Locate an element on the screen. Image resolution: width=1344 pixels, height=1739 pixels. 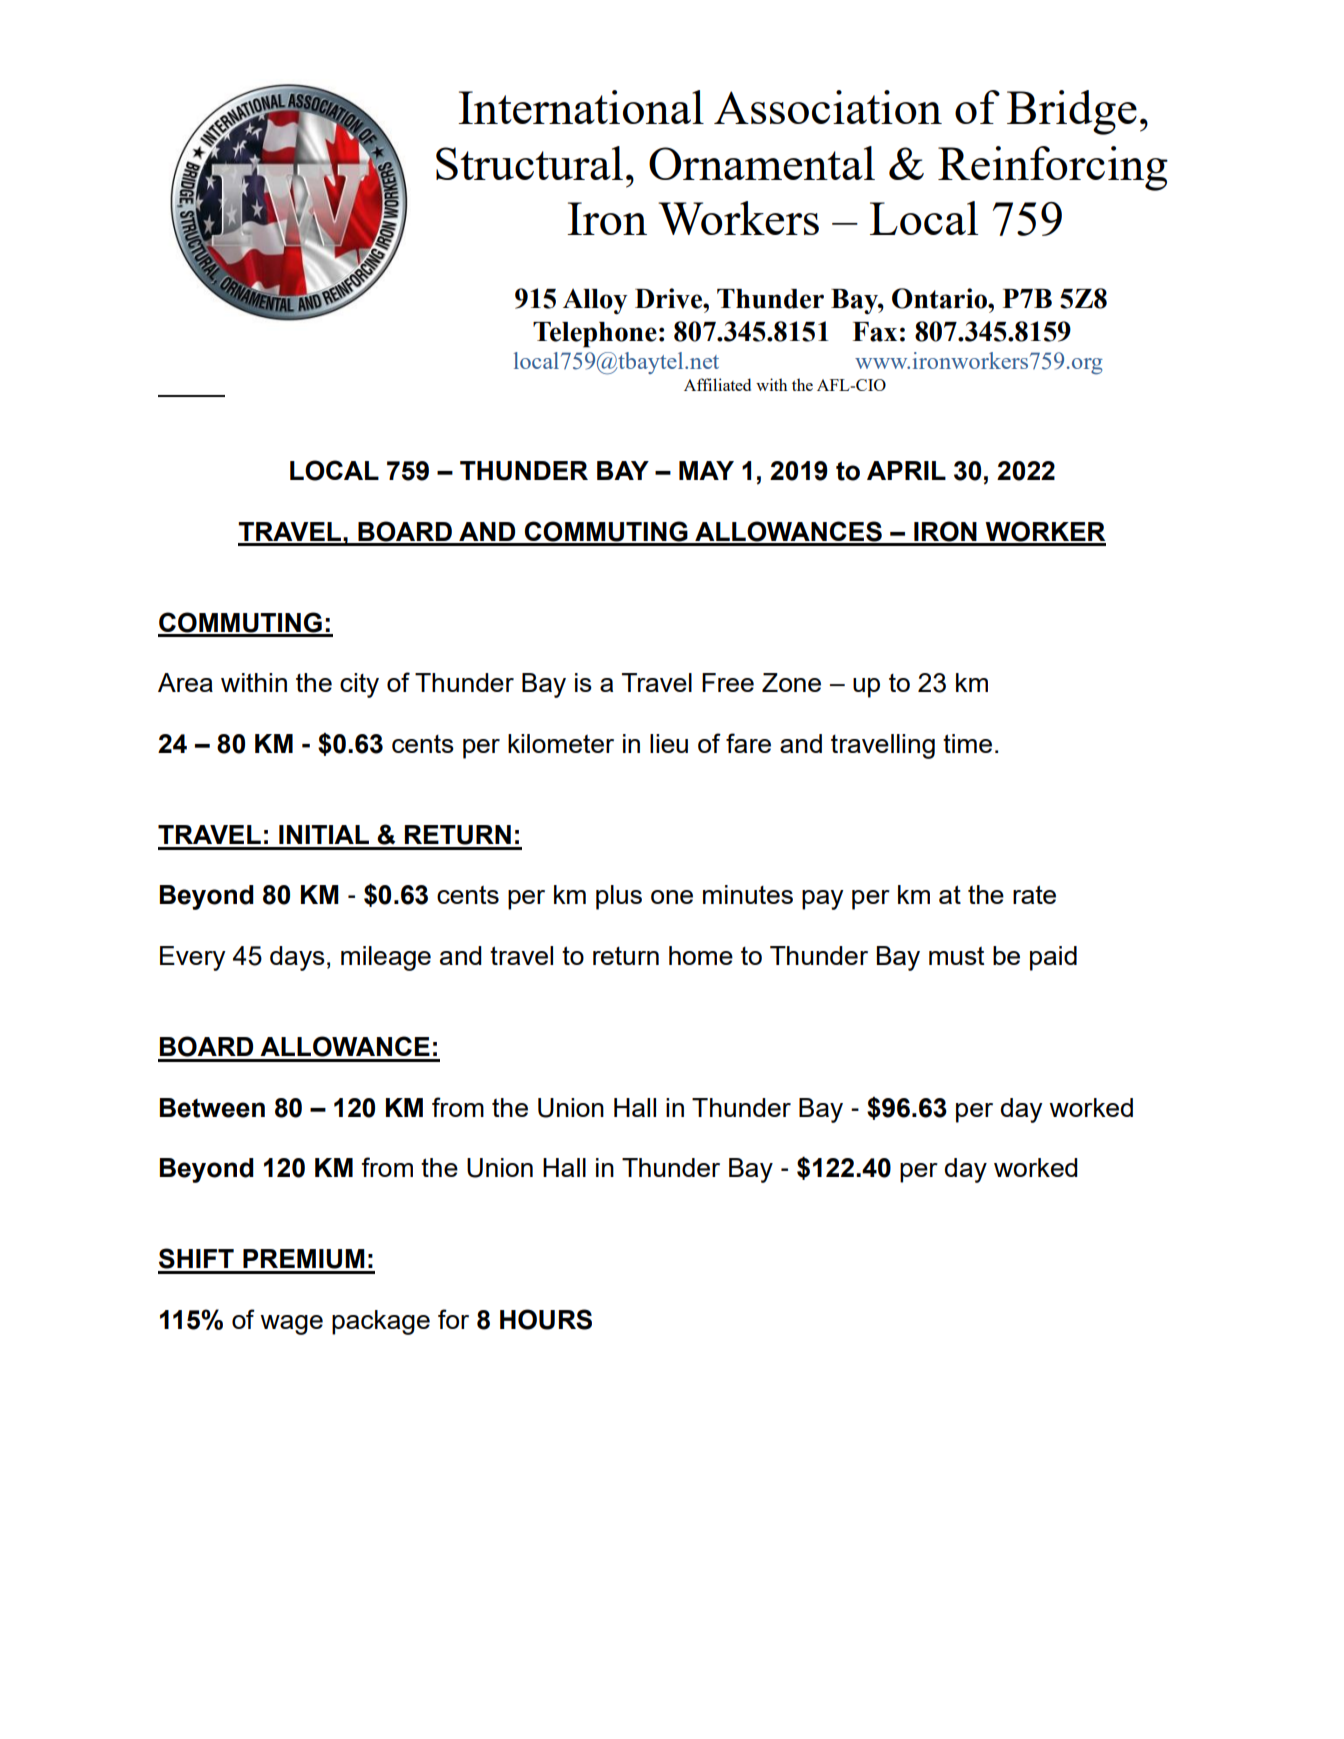
lieu is located at coordinates (669, 743).
